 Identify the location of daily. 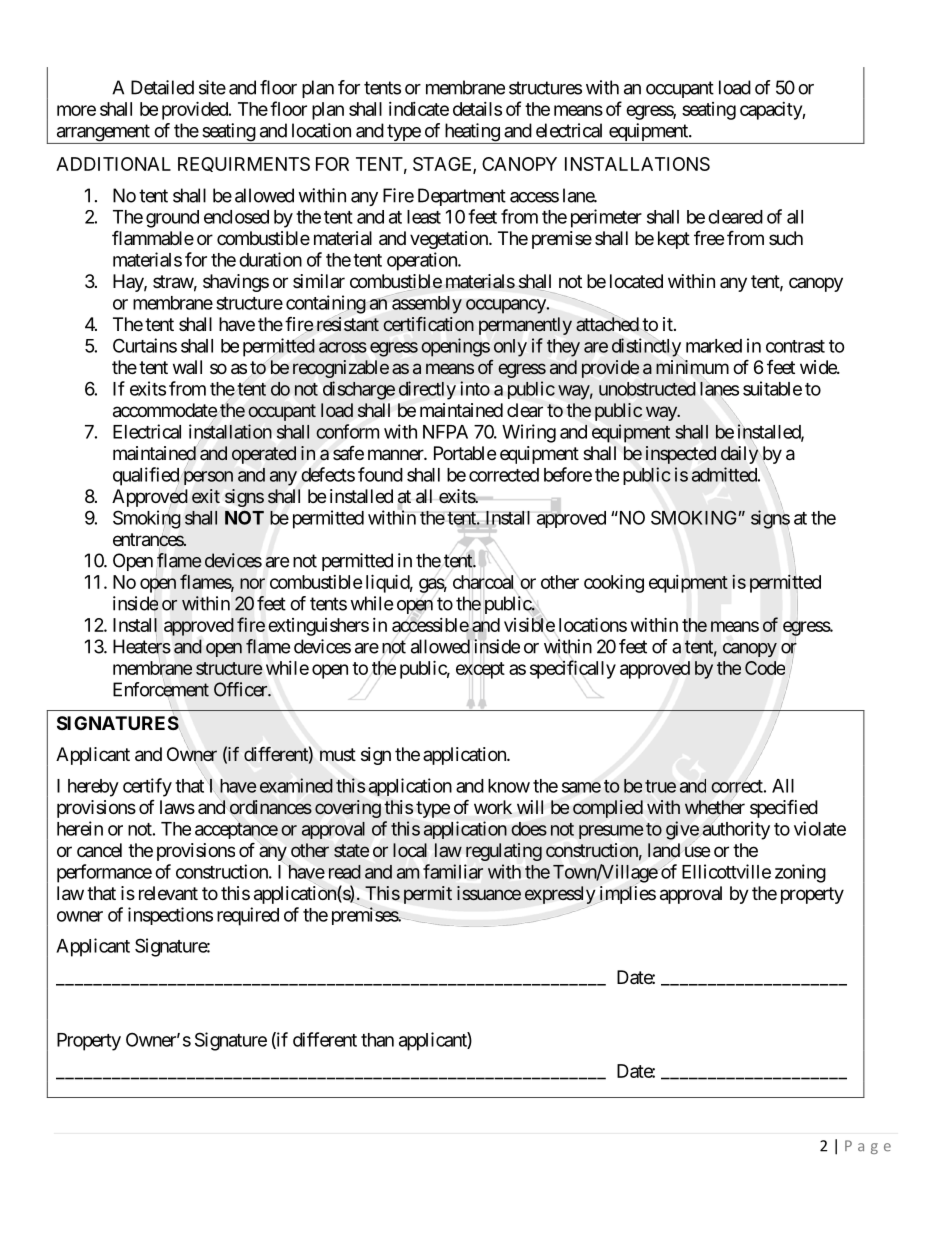
(739, 455).
